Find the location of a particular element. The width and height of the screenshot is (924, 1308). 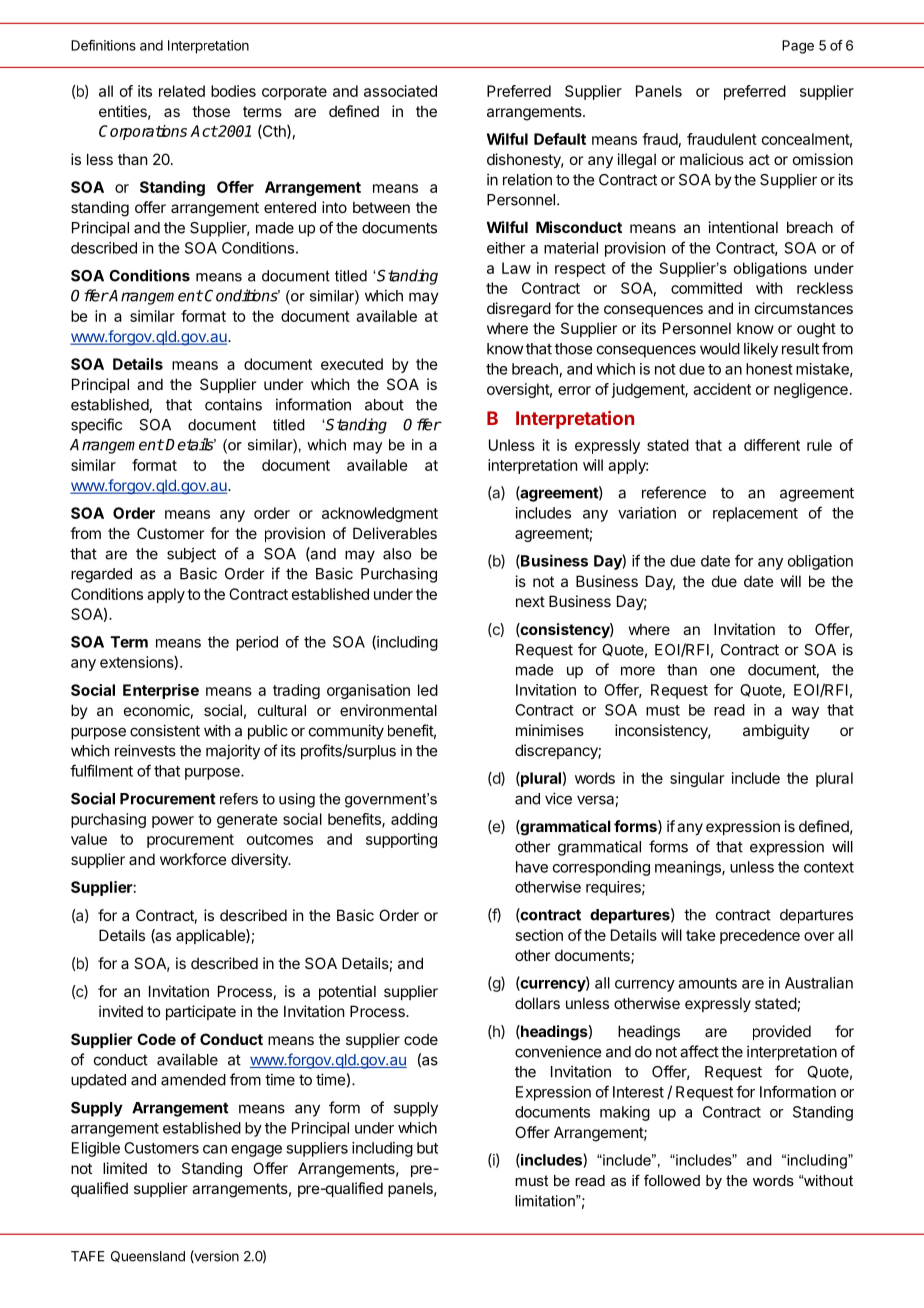

Enterprise is located at coordinates (161, 691).
